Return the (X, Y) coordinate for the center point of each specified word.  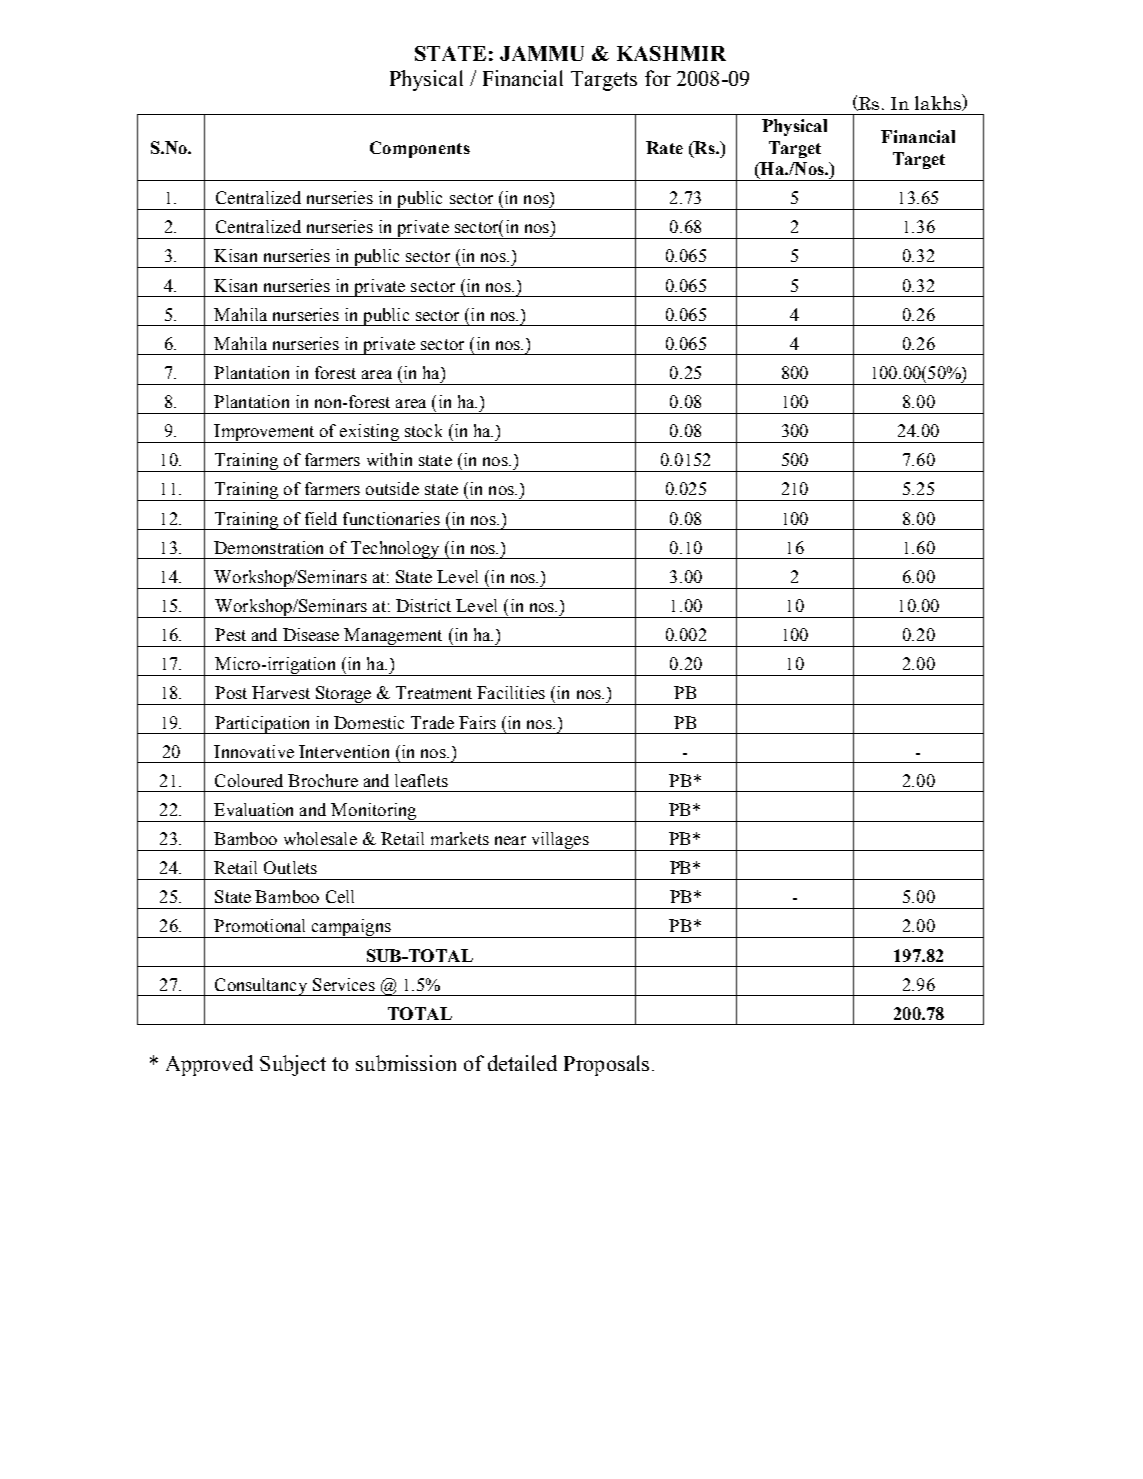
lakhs (939, 102)
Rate (664, 147)
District (423, 605)
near (510, 840)
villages (560, 841)
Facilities (511, 692)
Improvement (264, 433)
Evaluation (253, 809)
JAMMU (542, 53)
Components (420, 149)
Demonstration (268, 547)
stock (423, 430)
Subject (293, 1065)
